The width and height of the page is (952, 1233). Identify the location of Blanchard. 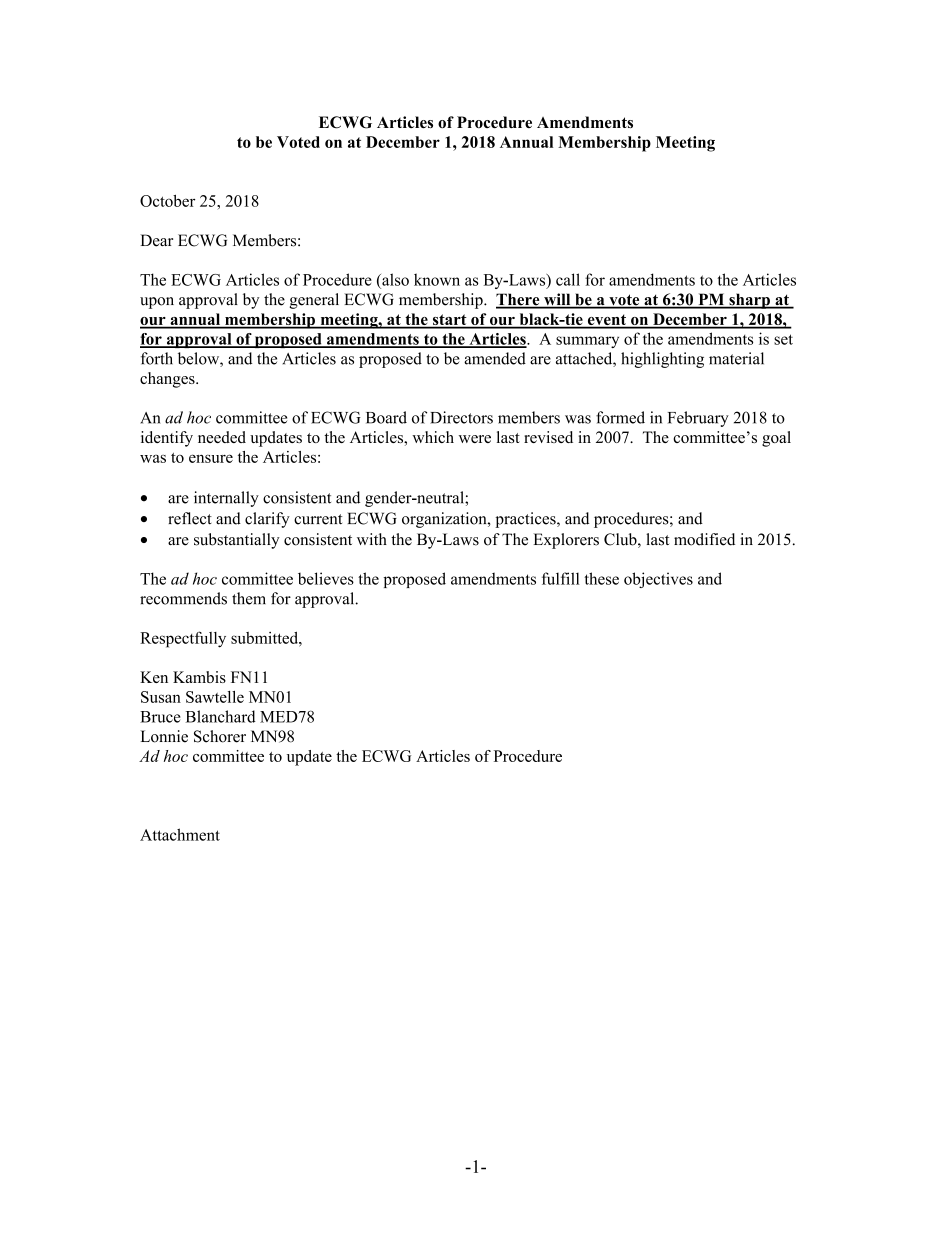
(221, 716).
